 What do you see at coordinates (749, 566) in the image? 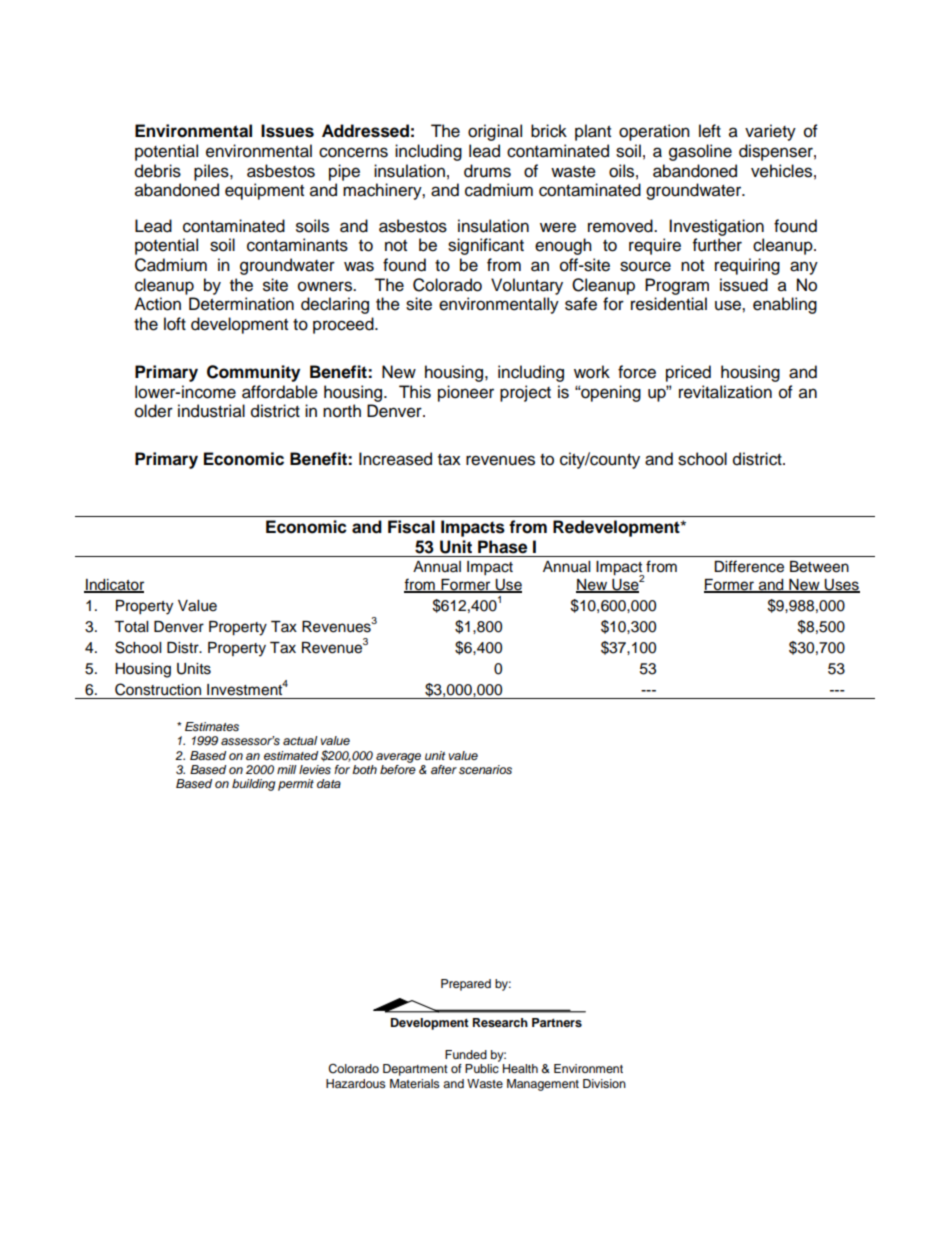
I see `Difference` at bounding box center [749, 566].
